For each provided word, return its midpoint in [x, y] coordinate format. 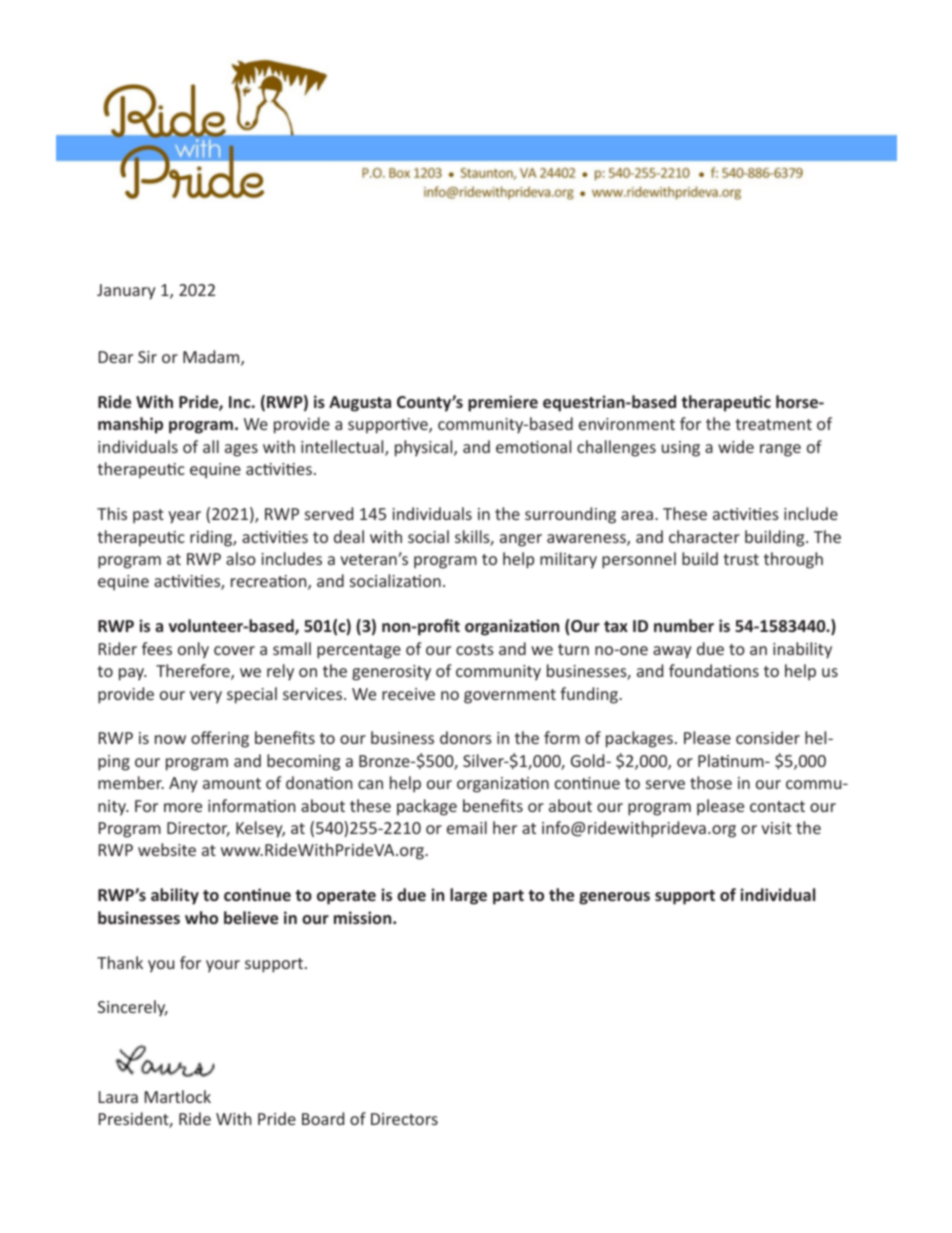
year [184, 517]
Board [323, 1118]
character [704, 536]
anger [521, 540]
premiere [503, 403]
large [468, 896]
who [201, 917]
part [508, 897]
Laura [118, 1097]
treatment [773, 424]
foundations [714, 670]
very [206, 697]
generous [614, 898]
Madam [212, 358]
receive [408, 694]
